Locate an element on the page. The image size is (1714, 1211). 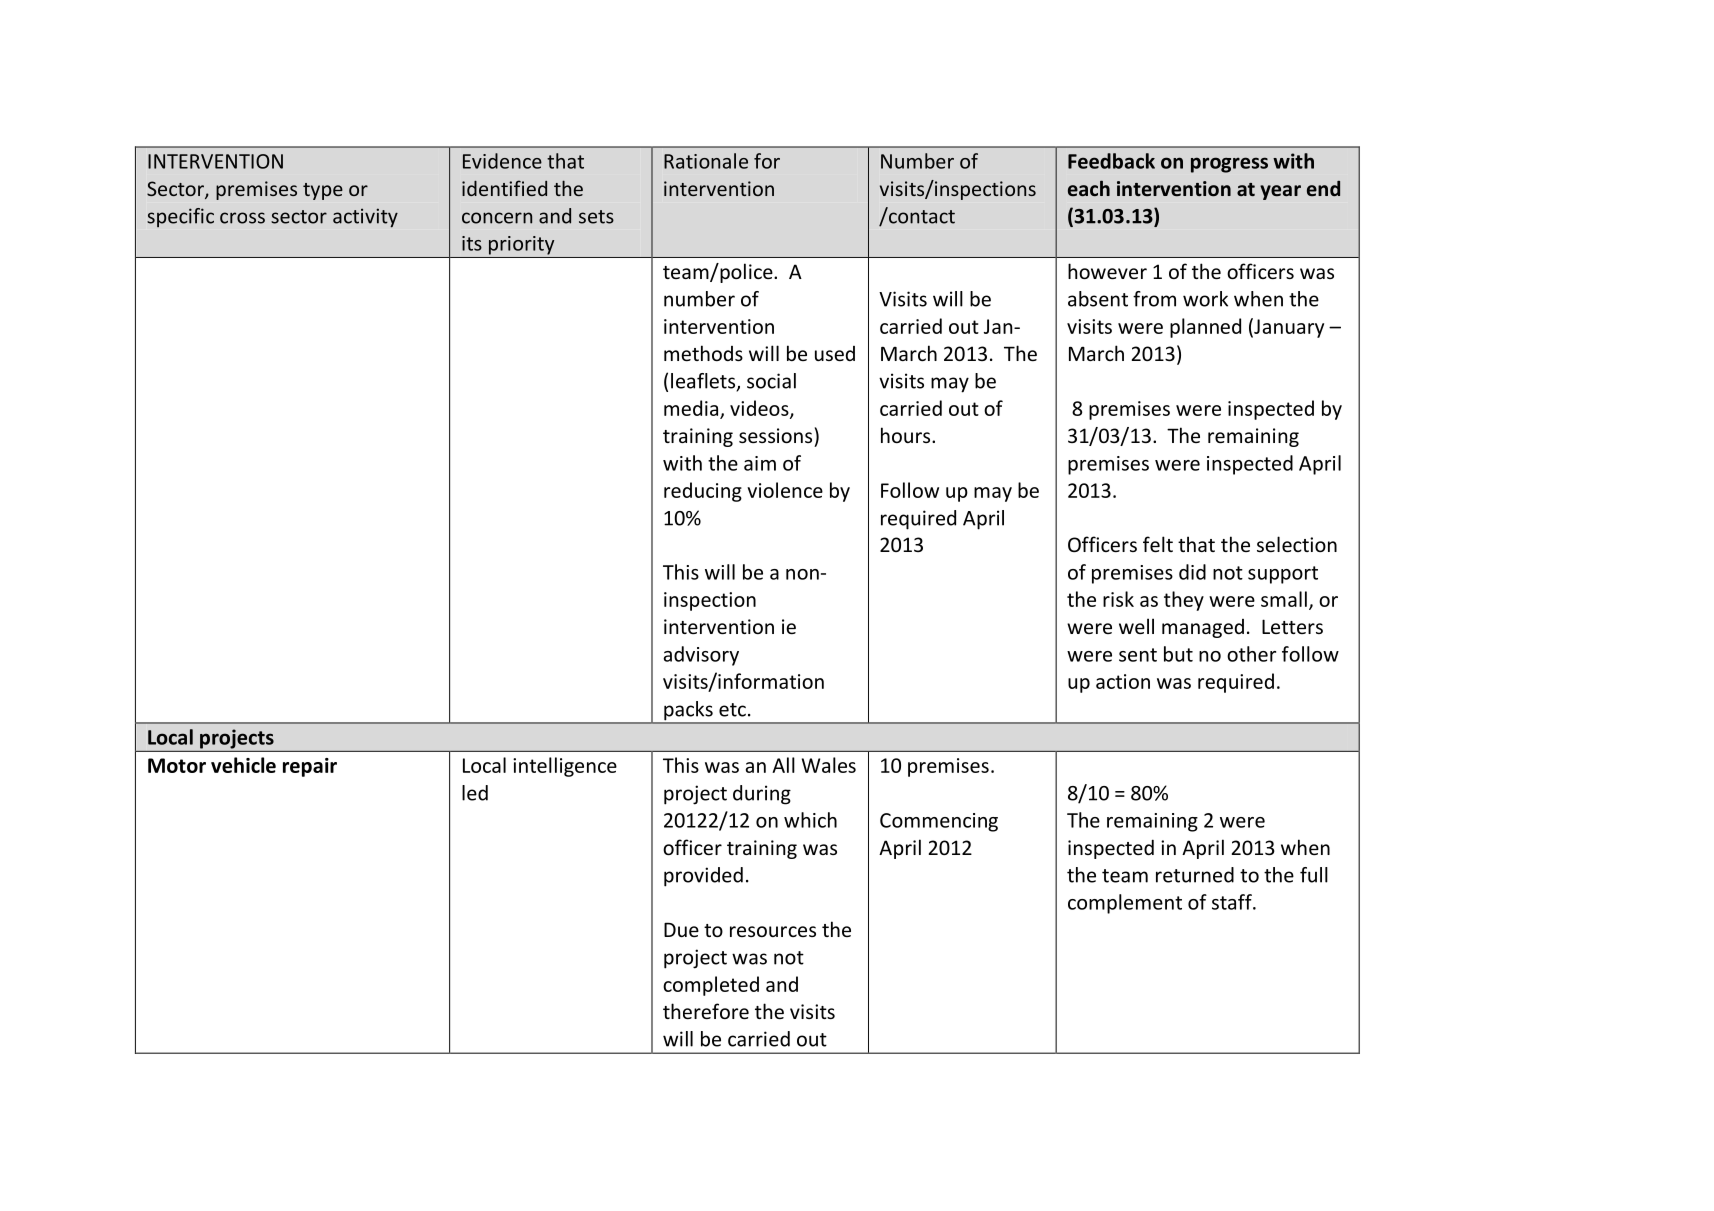
etc is located at coordinates (732, 710).
